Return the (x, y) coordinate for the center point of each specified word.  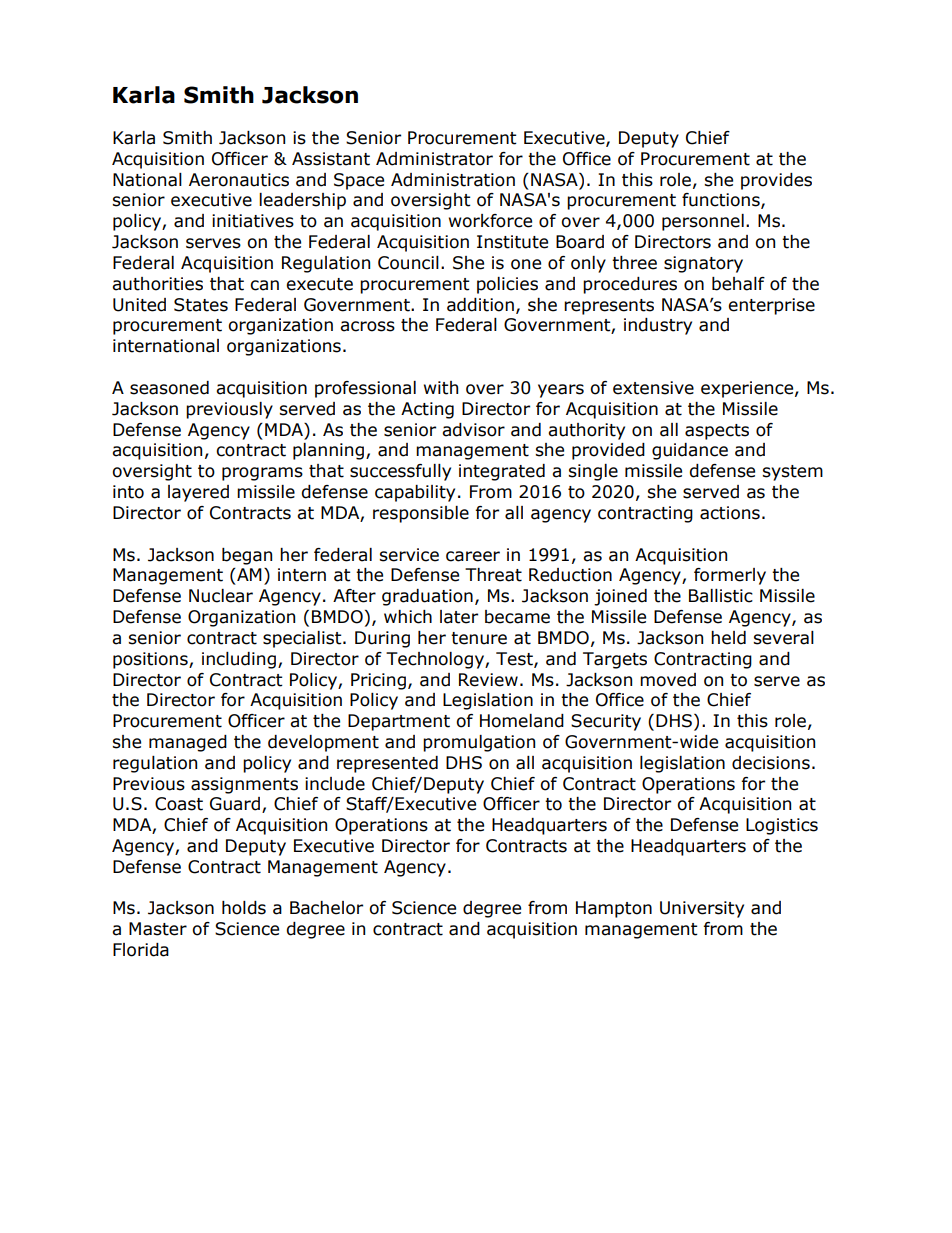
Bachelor (326, 908)
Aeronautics (239, 180)
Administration (453, 180)
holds (244, 908)
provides (776, 181)
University (702, 909)
